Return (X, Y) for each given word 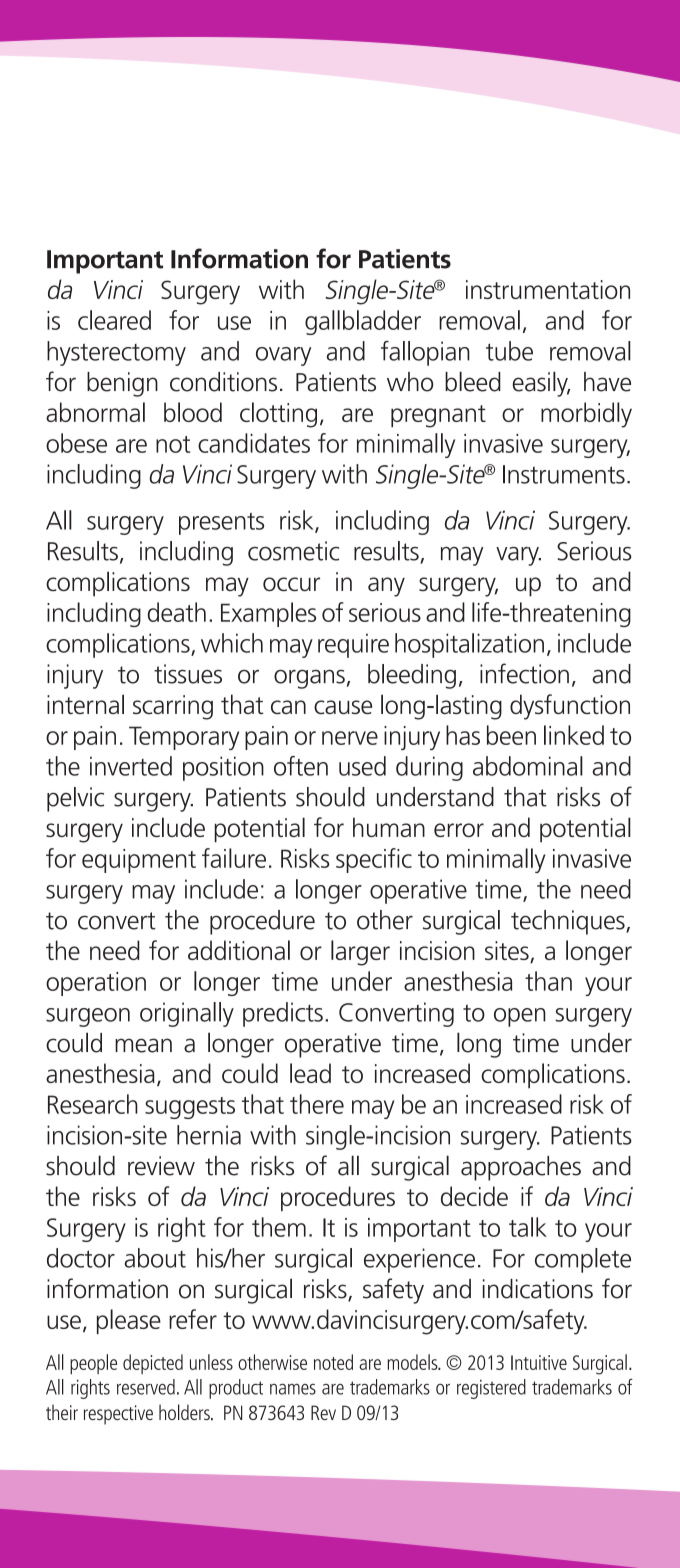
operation (96, 984)
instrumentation (548, 289)
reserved (146, 1387)
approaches (521, 1168)
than (548, 981)
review (161, 1166)
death (177, 612)
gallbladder (363, 322)
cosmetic (293, 551)
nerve (350, 738)
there (317, 1104)
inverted (131, 766)
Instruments (564, 474)
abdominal (528, 766)
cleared (114, 320)
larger (360, 953)
